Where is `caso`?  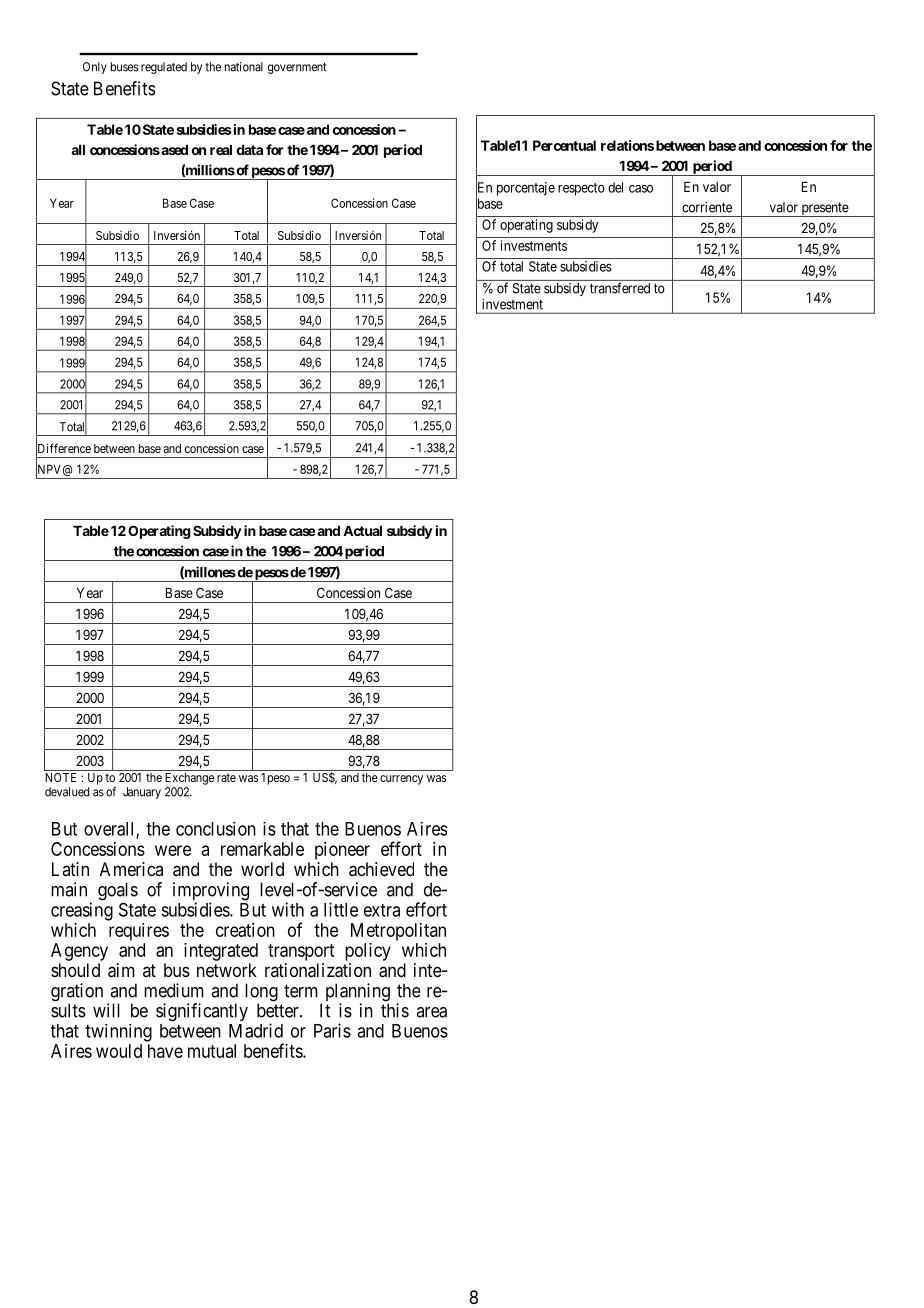
caso is located at coordinates (641, 189).
